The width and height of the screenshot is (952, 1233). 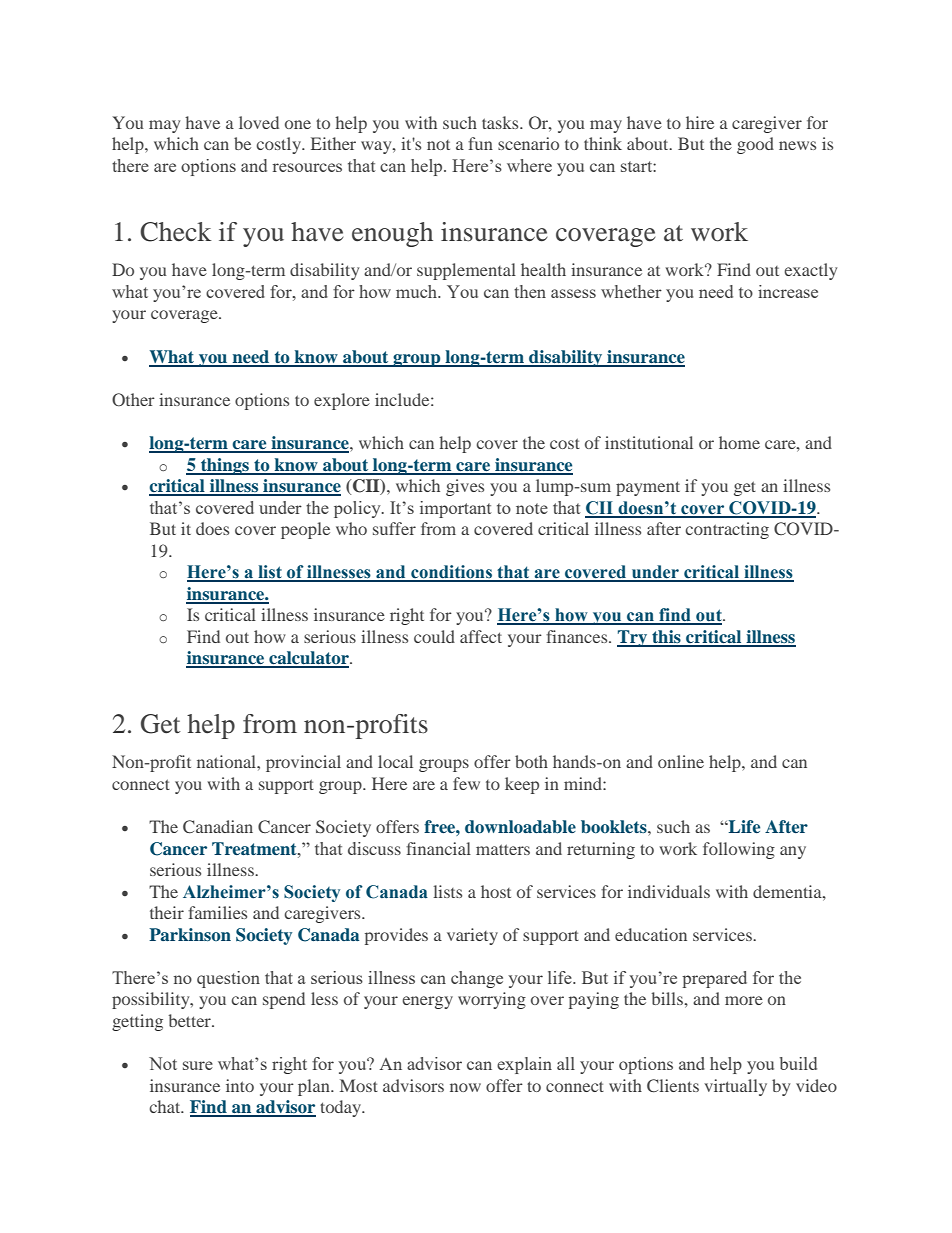 I want to click on good, so click(x=755, y=145).
